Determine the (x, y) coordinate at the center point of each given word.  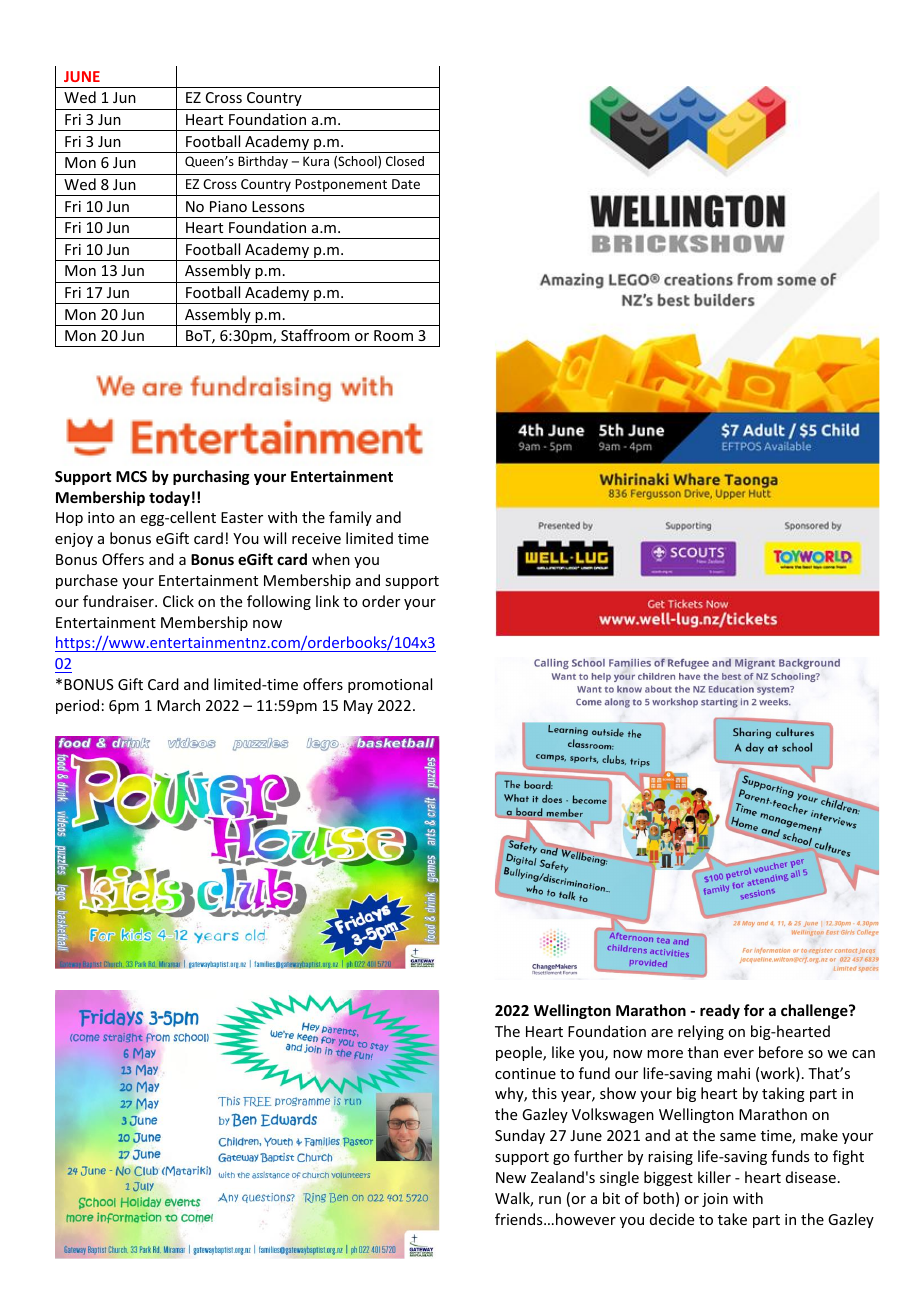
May (358, 707)
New (511, 1177)
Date (406, 184)
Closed (405, 161)
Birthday (263, 162)
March (178, 705)
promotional (390, 685)
